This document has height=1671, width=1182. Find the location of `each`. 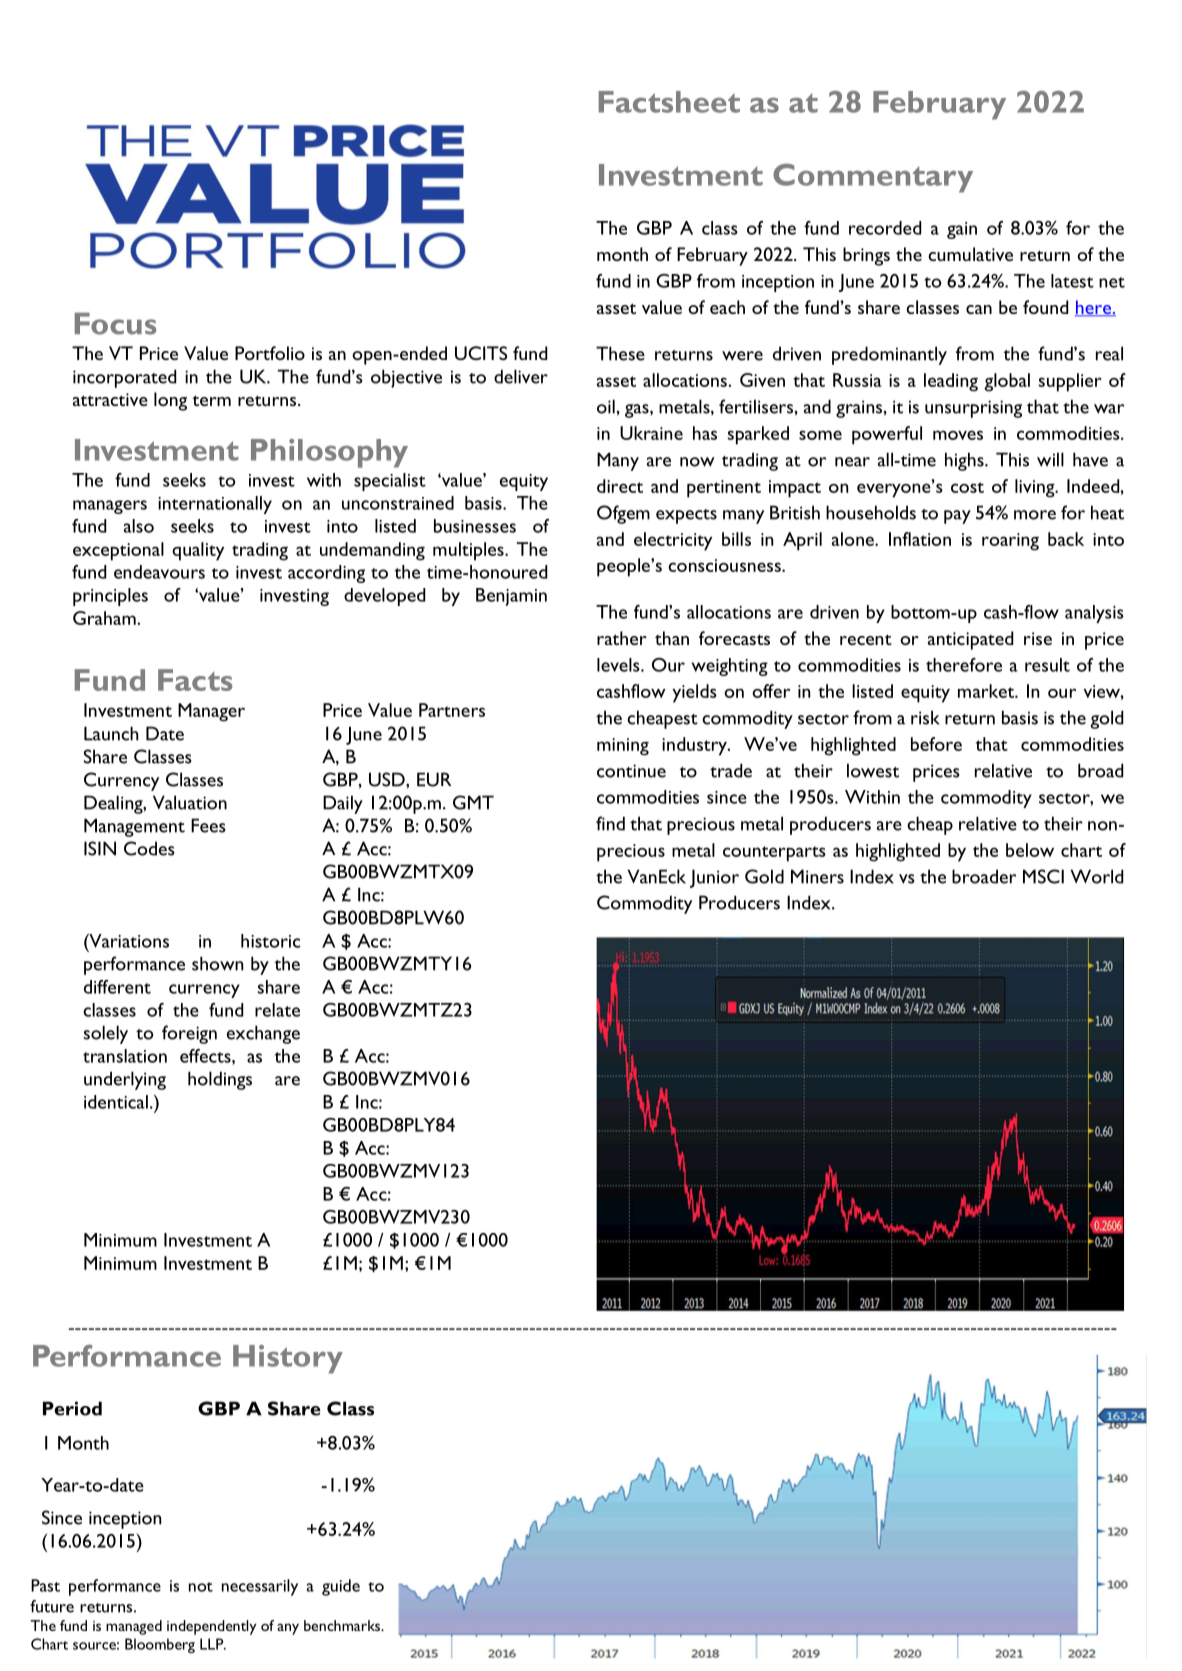

each is located at coordinates (727, 307).
